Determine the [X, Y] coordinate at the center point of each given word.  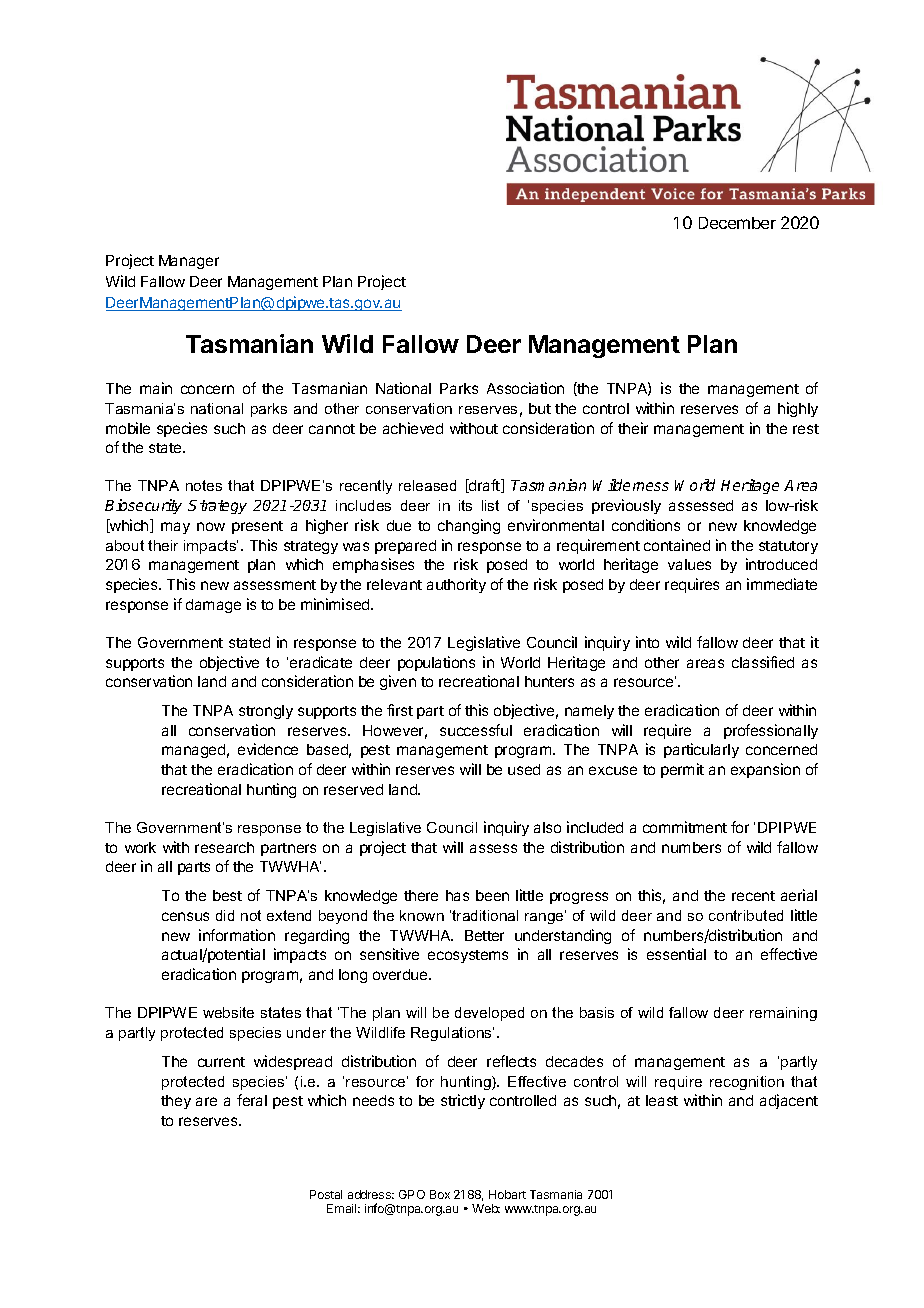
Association [525, 388]
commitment [685, 827]
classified [763, 662]
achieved [413, 428]
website [228, 1012]
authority [456, 585]
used [524, 769]
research [224, 847]
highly [798, 409]
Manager [189, 262]
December [737, 223]
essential [676, 954]
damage [213, 606]
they [176, 1102]
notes [204, 485]
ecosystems [468, 956]
